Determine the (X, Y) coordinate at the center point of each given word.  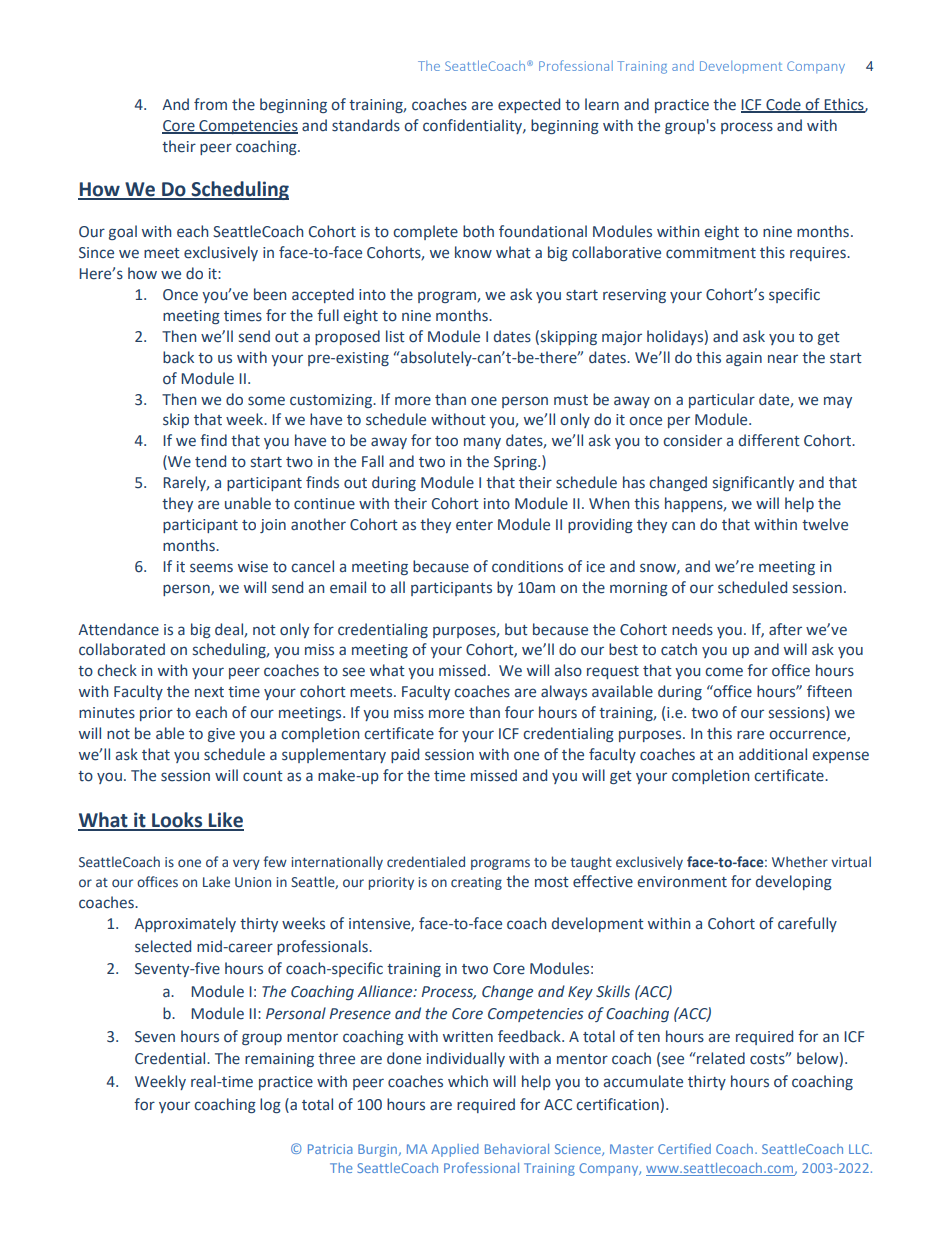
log (270, 1105)
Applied (455, 1150)
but (516, 629)
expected (529, 105)
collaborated (122, 649)
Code (783, 105)
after (785, 629)
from (210, 104)
